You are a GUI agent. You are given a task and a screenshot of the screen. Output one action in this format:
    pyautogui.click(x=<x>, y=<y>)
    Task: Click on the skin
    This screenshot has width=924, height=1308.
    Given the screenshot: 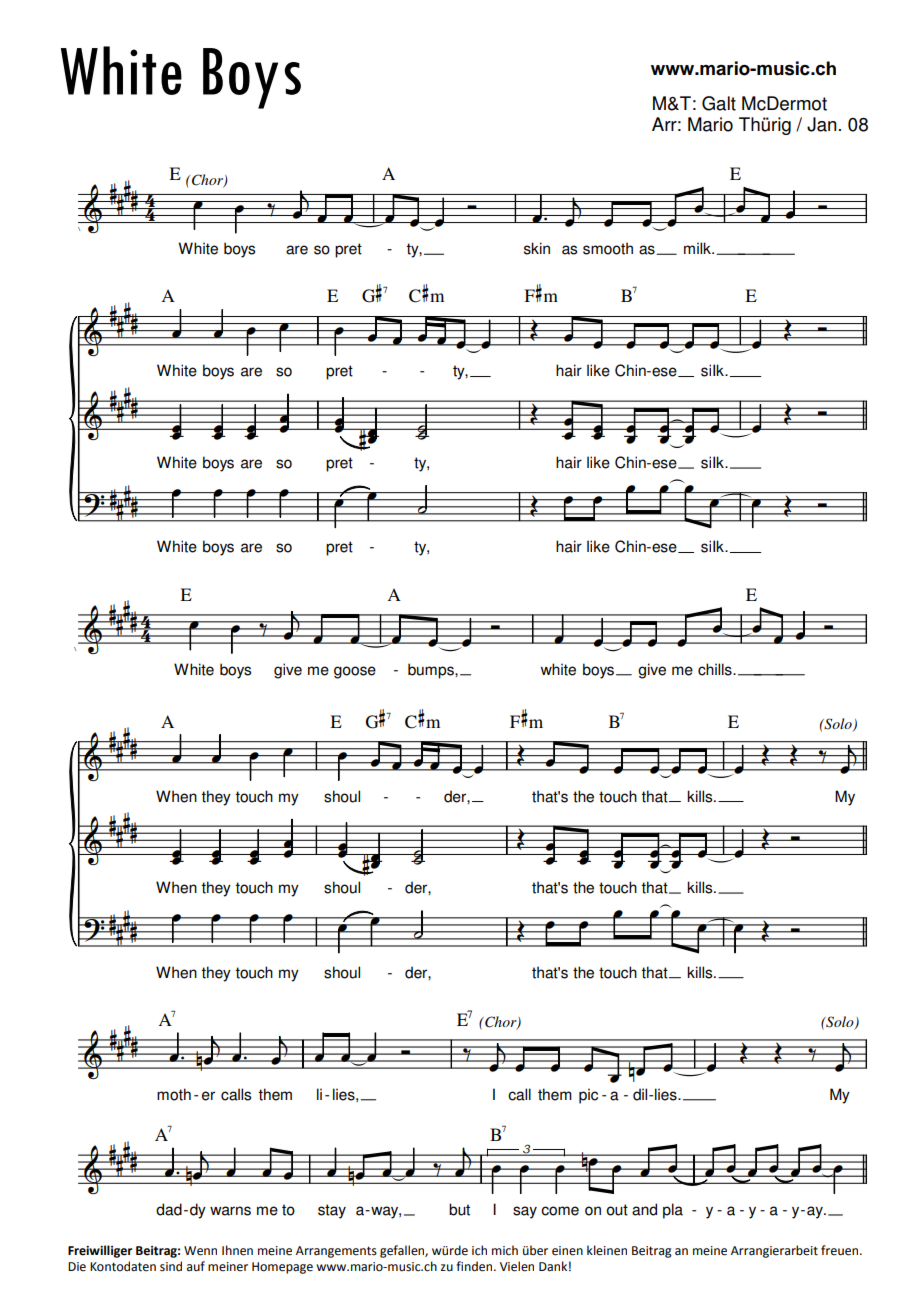 What is the action you would take?
    pyautogui.click(x=537, y=248)
